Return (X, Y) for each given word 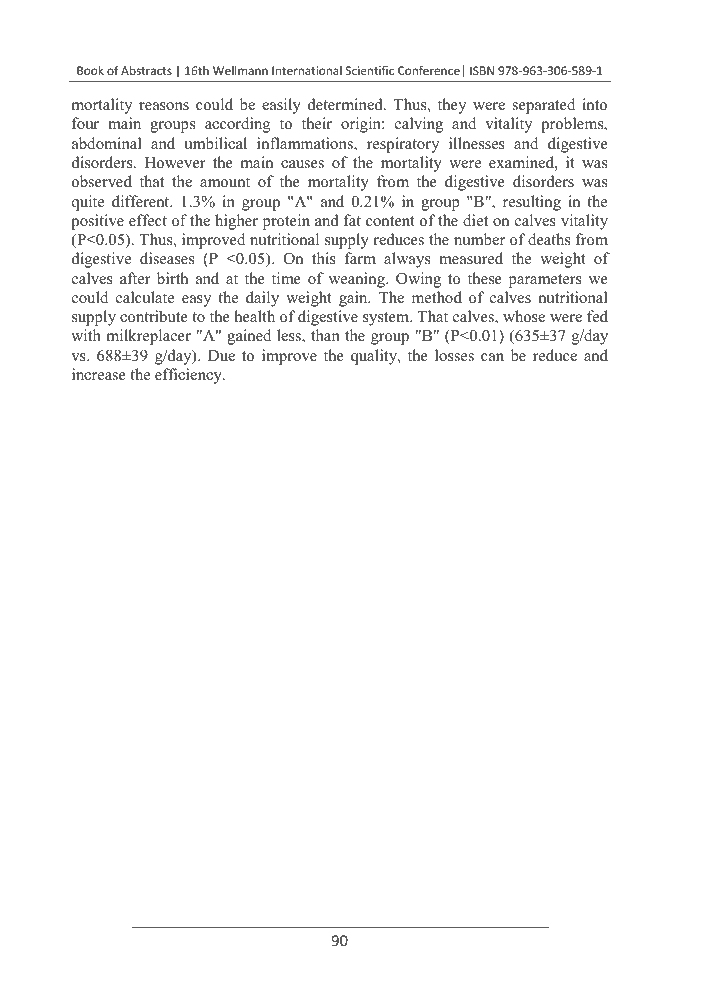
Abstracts (146, 70)
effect (148, 220)
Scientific (370, 70)
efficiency (189, 376)
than (325, 335)
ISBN (482, 70)
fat (352, 220)
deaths (549, 239)
